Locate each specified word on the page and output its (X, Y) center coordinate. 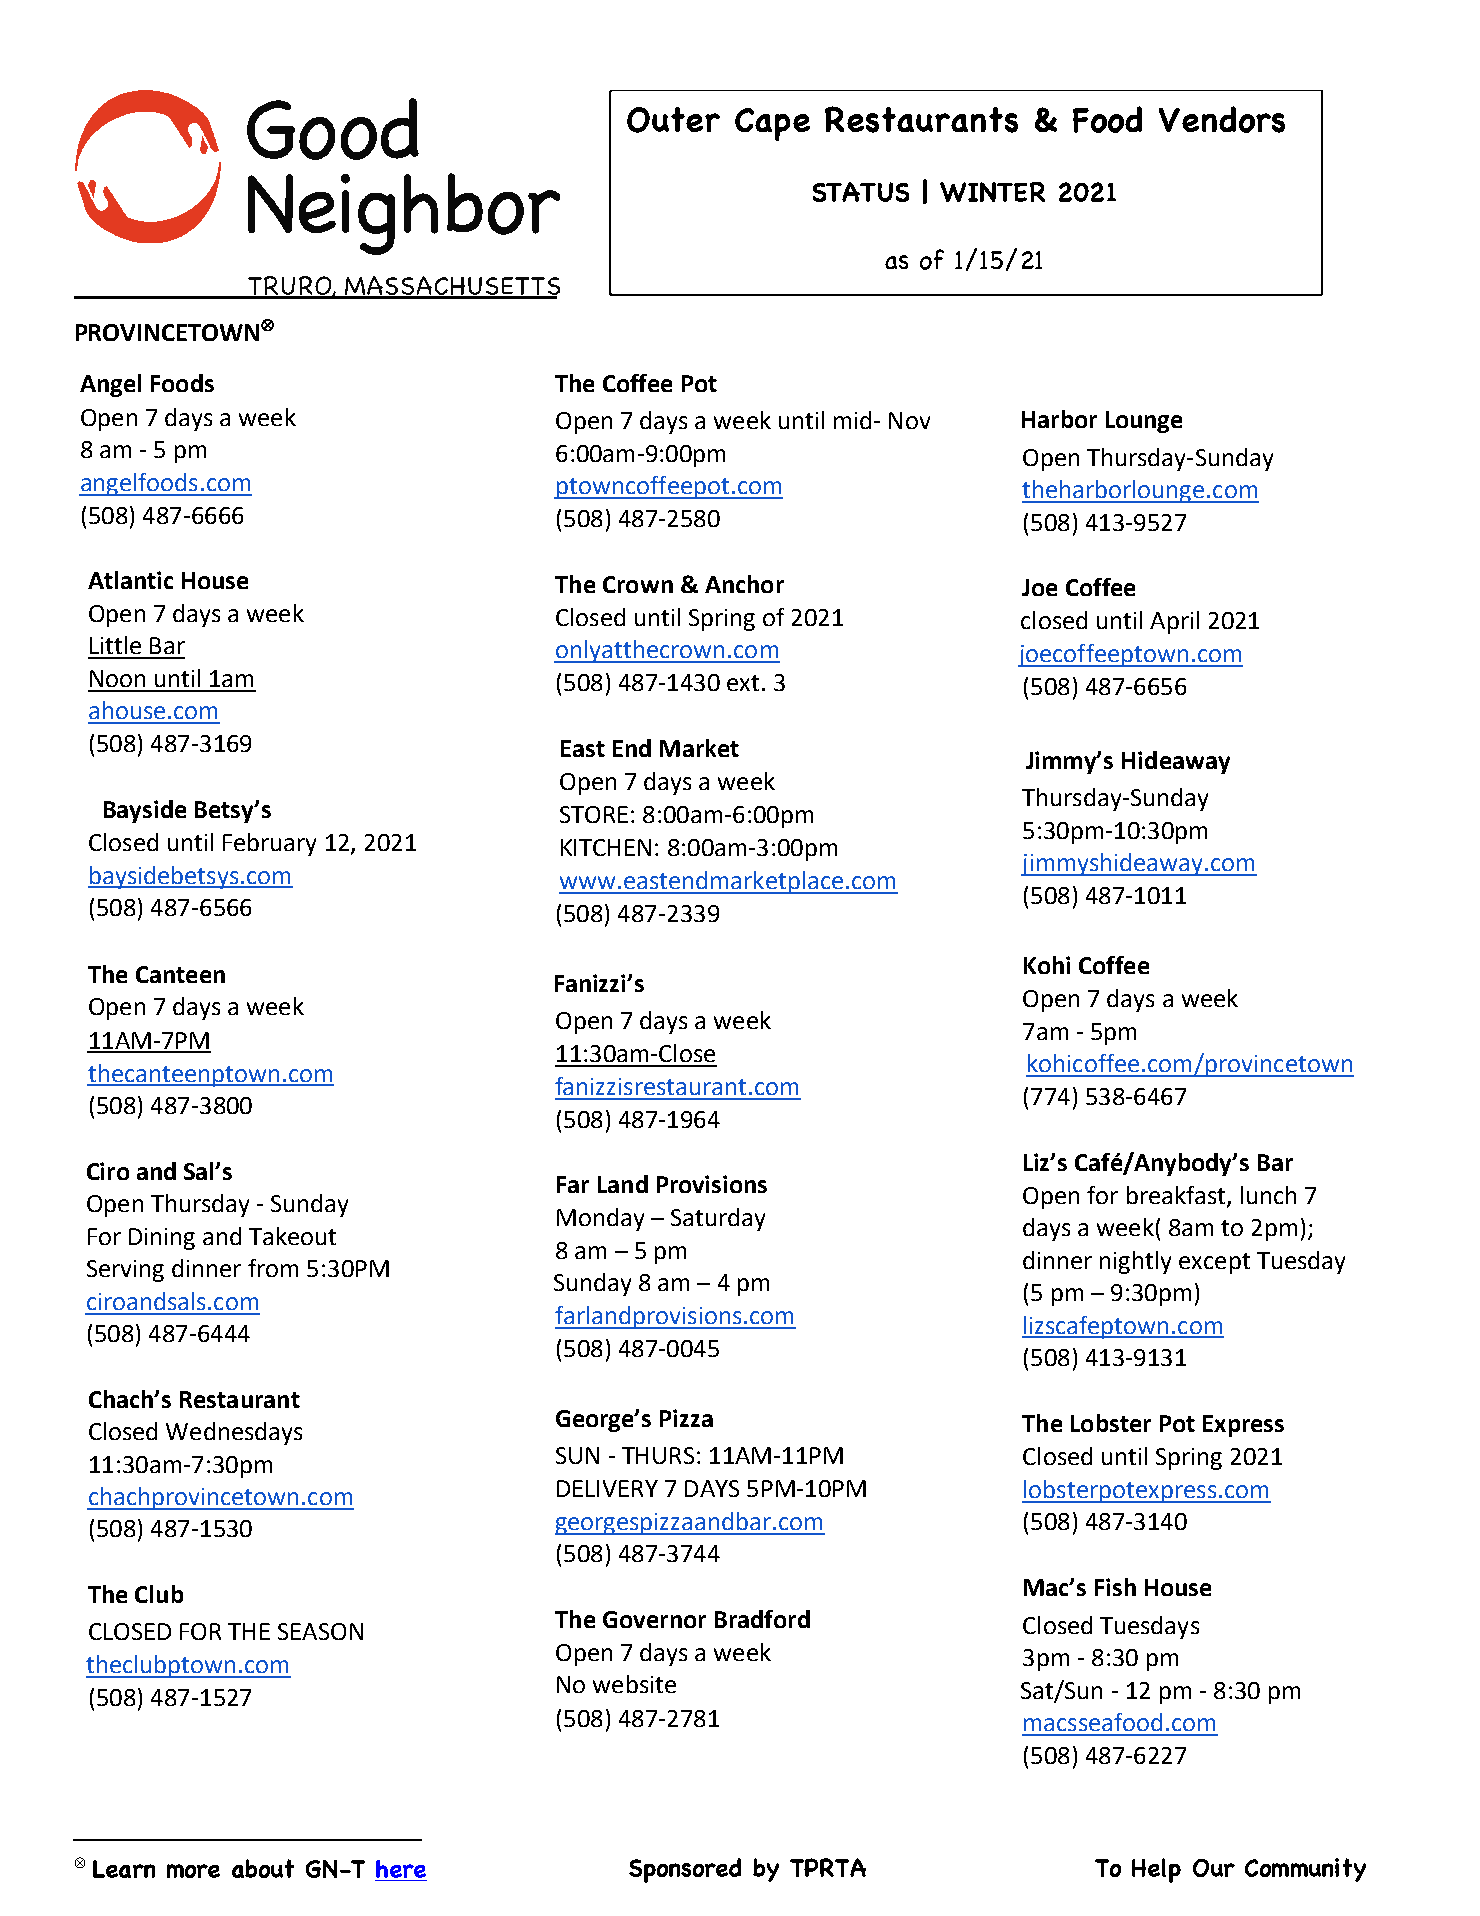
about (263, 1868)
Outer (673, 120)
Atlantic (130, 580)
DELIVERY (607, 1488)
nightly (1135, 1262)
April (1174, 622)
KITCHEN (606, 847)
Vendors (1222, 119)
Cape (772, 124)
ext (743, 683)
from (273, 1268)
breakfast (1177, 1196)
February (269, 844)
